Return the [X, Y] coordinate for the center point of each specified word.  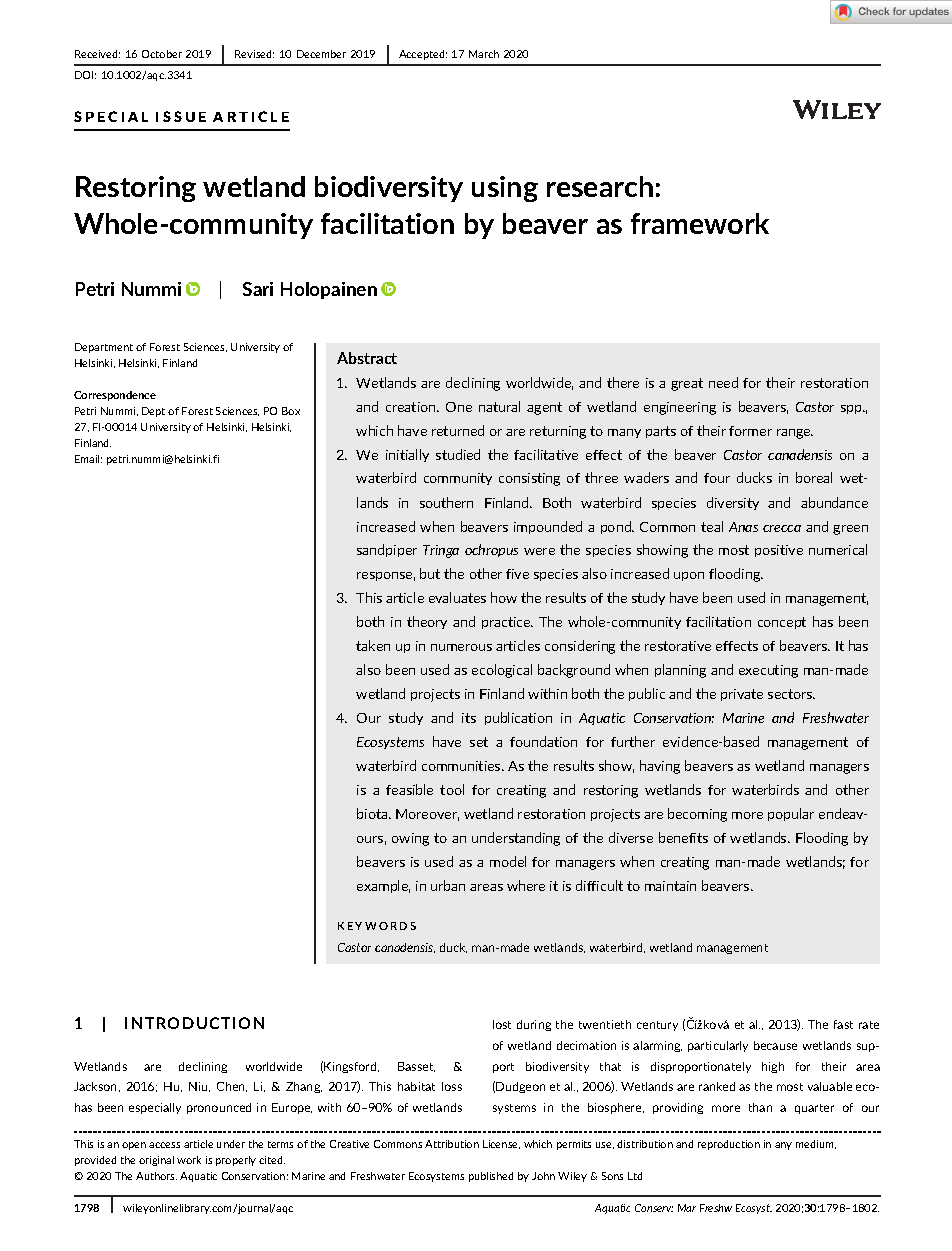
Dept [153, 412]
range [795, 434]
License [501, 1144]
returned [458, 430]
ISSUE [181, 116]
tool [452, 789]
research [600, 186]
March [484, 54]
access [164, 1145]
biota [373, 813]
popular [791, 814]
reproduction [729, 1145]
